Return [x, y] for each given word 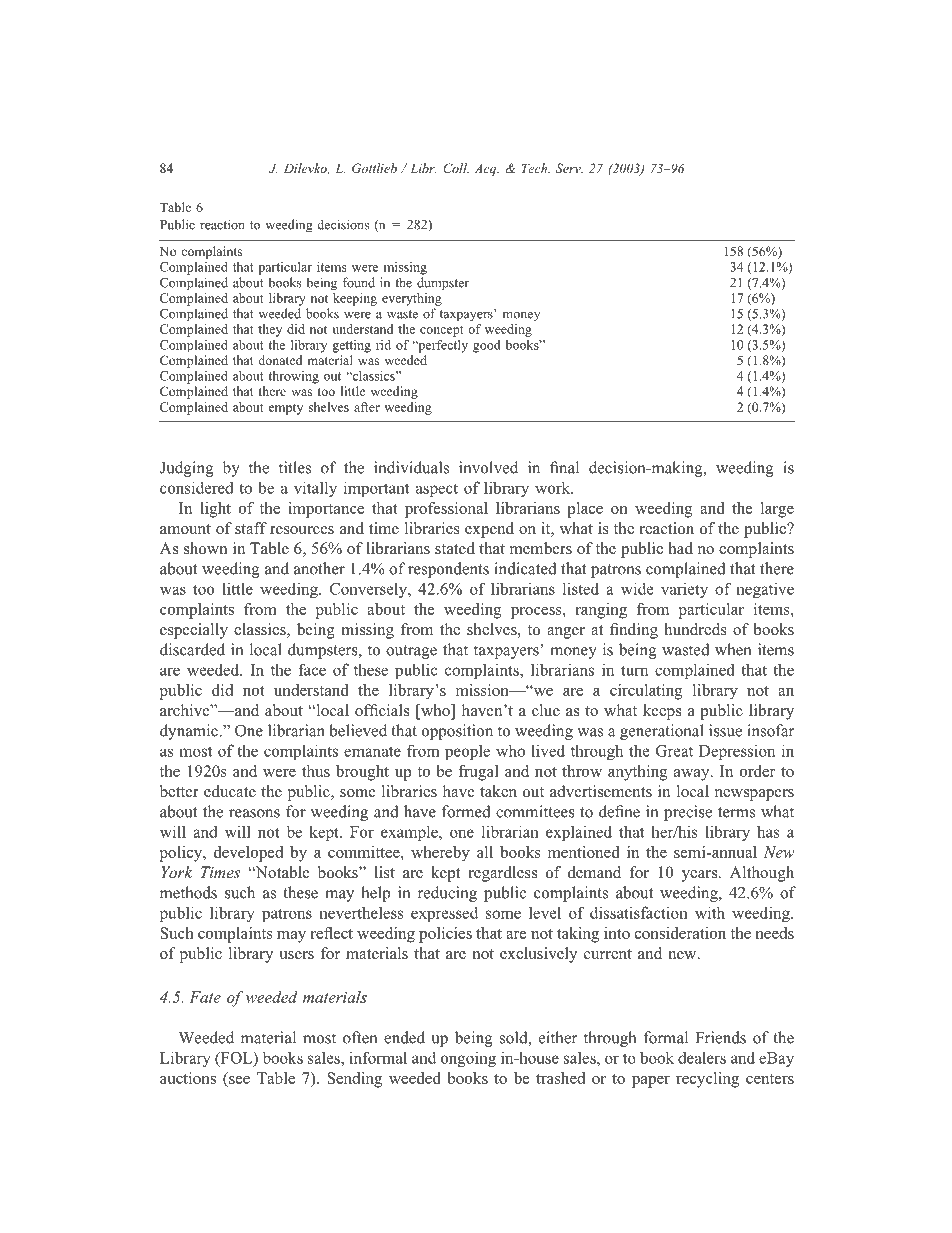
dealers [702, 1058]
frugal [478, 773]
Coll [456, 168]
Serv [569, 168]
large [777, 510]
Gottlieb [374, 168]
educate [230, 791]
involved [488, 467]
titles [295, 467]
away [693, 775]
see [238, 1081]
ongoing [468, 1059]
